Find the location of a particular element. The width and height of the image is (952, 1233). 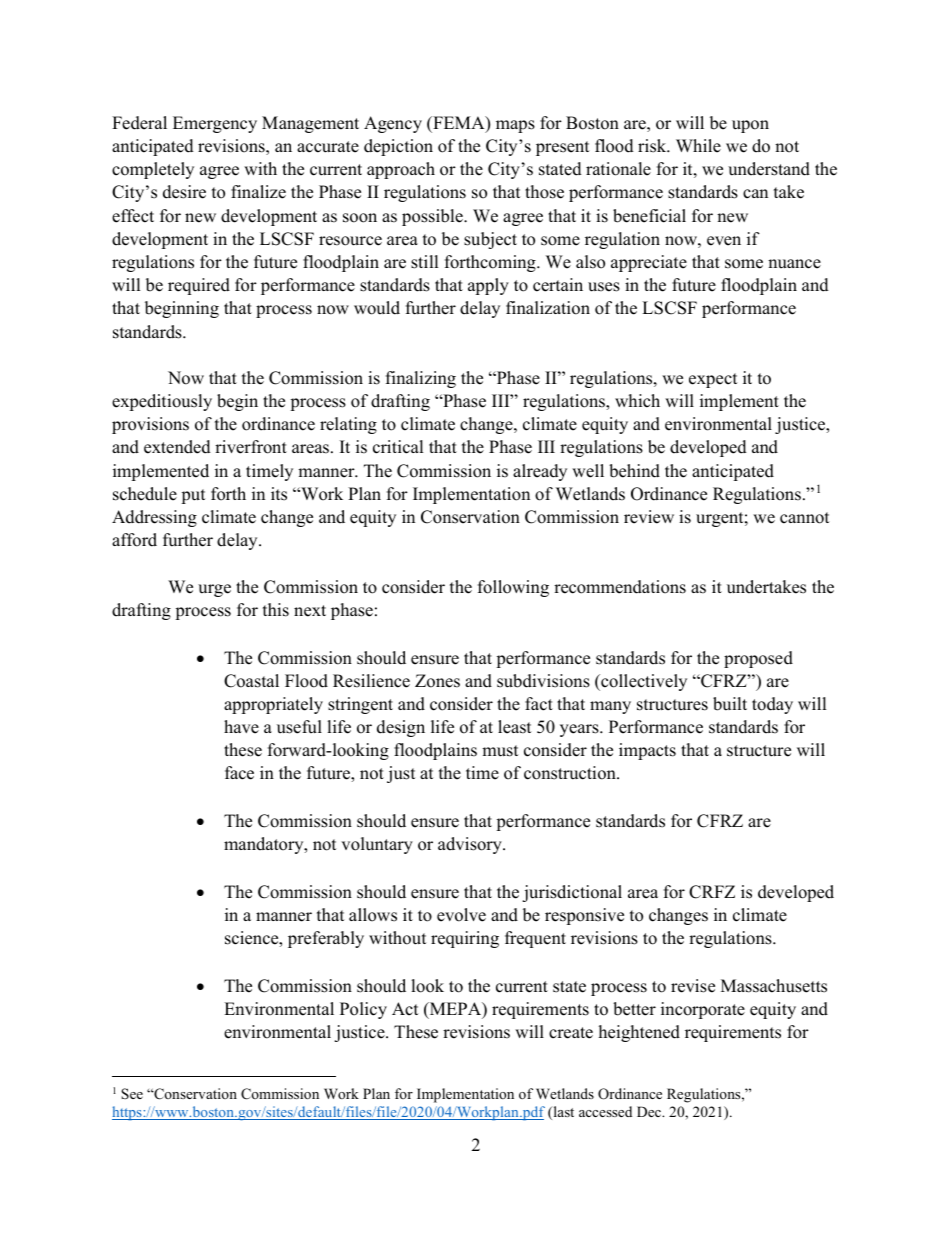

Emergency is located at coordinates (215, 124).
